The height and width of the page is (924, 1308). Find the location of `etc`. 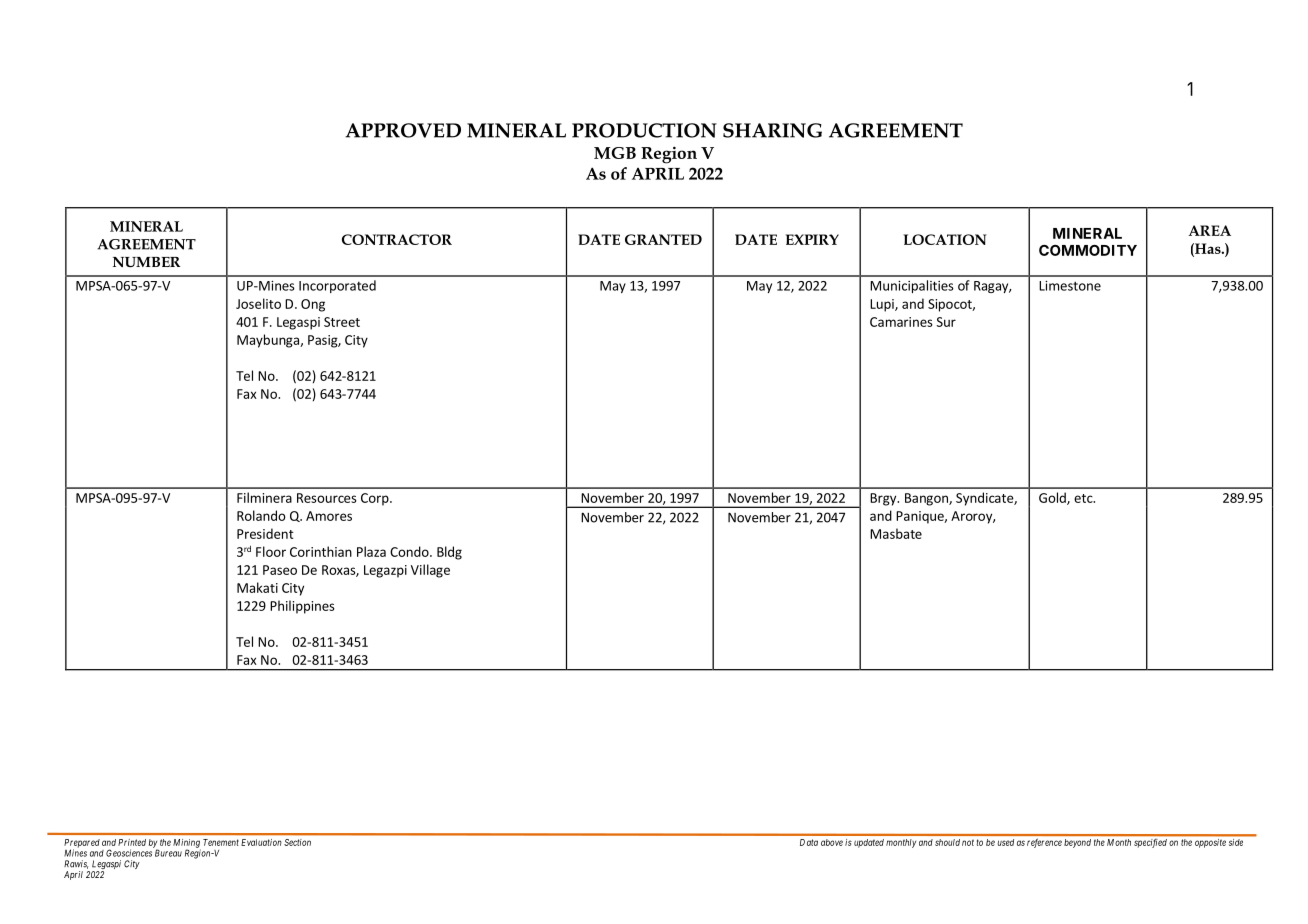

etc is located at coordinates (1084, 498).
